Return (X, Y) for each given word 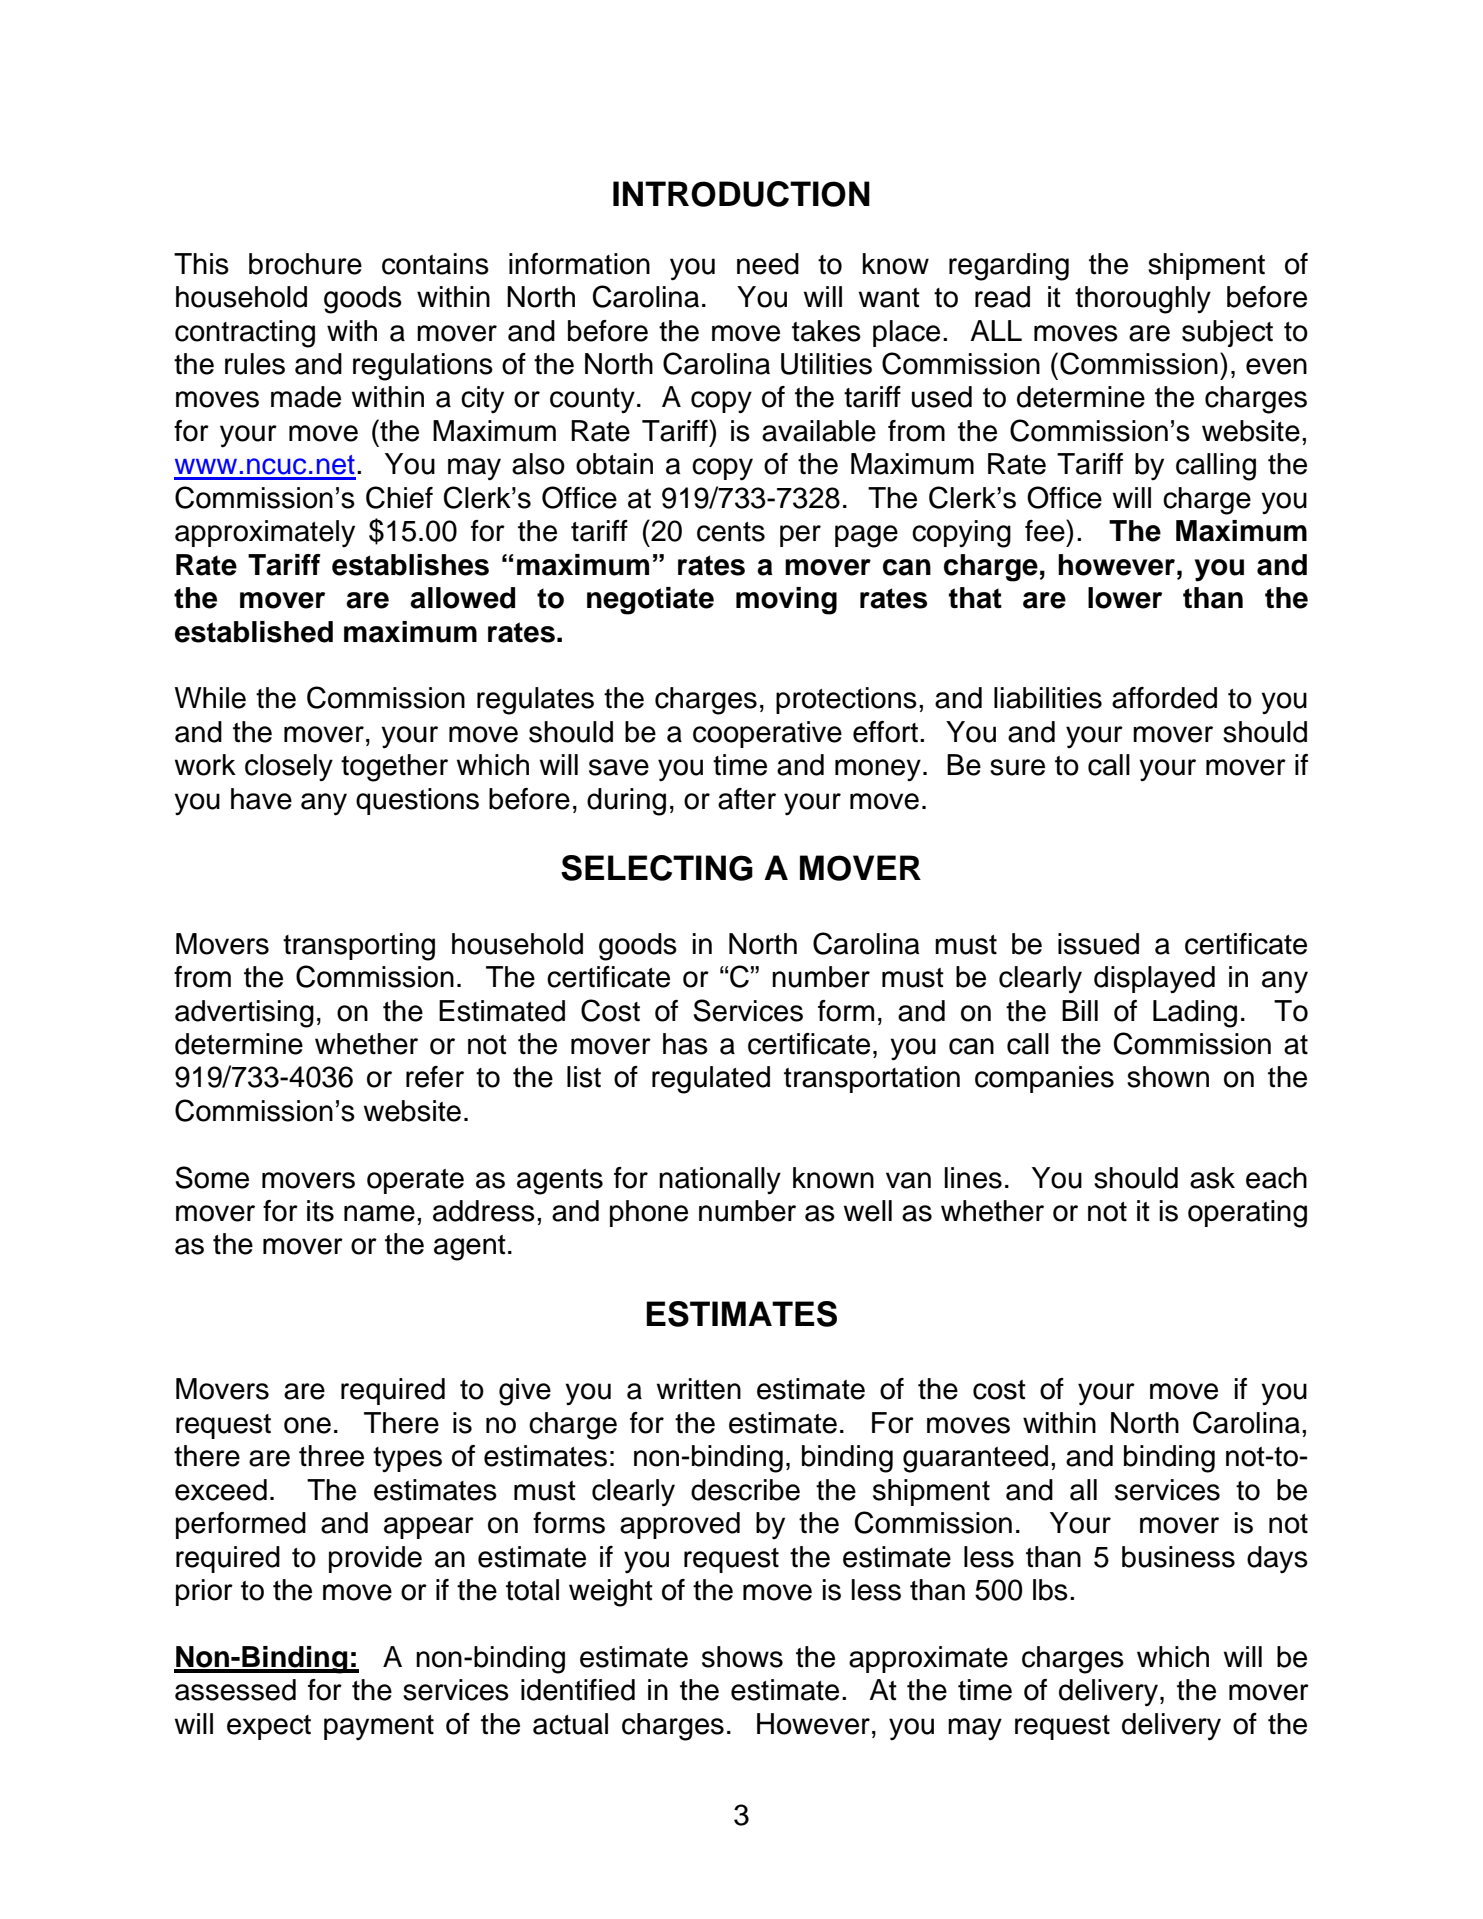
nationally (720, 1180)
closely (289, 767)
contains (435, 264)
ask (1212, 1178)
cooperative (767, 734)
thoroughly (1143, 300)
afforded (1164, 698)
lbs (1050, 1590)
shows (742, 1657)
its (320, 1211)
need (768, 264)
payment (379, 1727)
